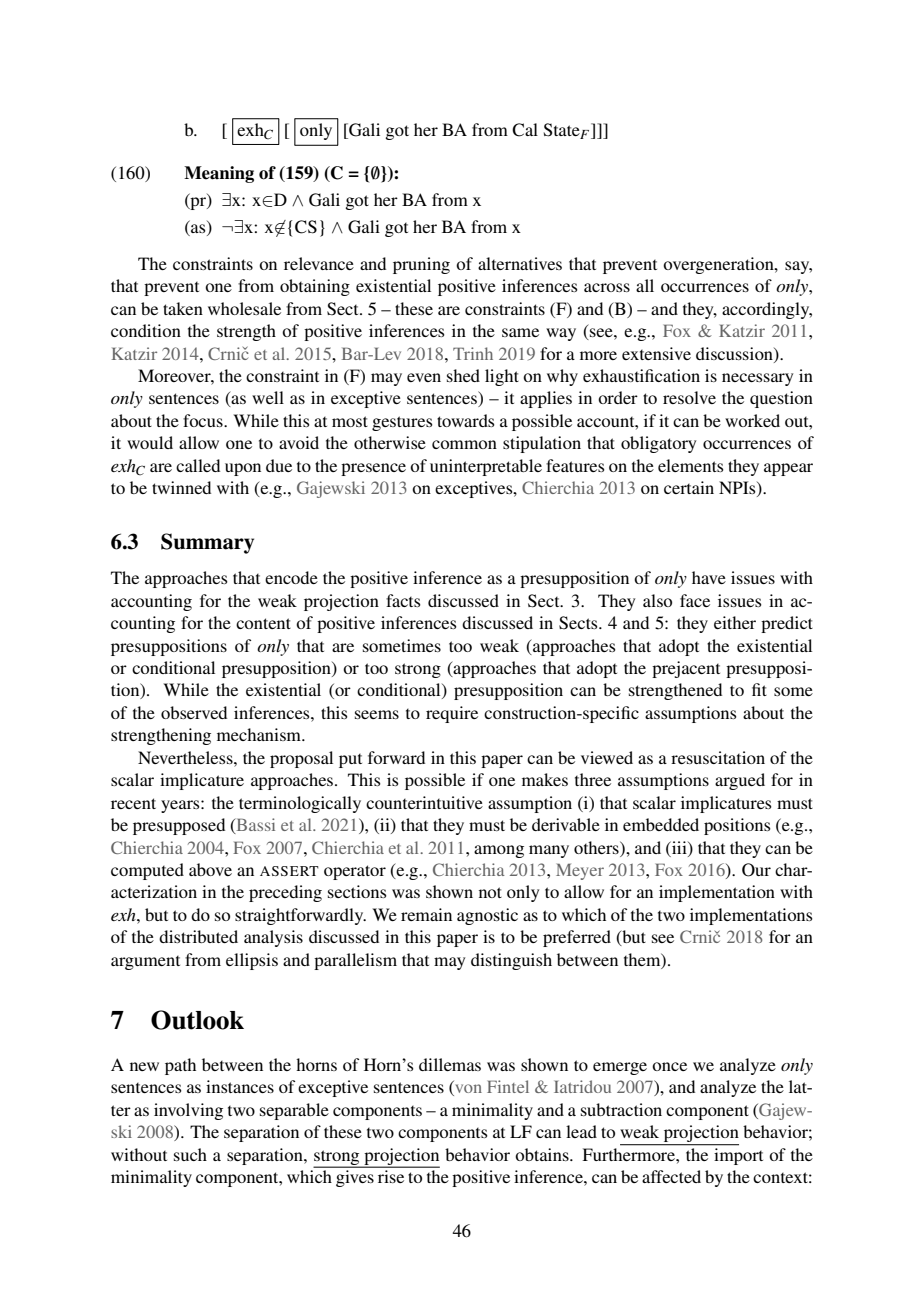 Image resolution: width=924 pixels, height=1308 pixels. Describe the element at coordinates (179, 826) in the image. I see `presupposed` at that location.
